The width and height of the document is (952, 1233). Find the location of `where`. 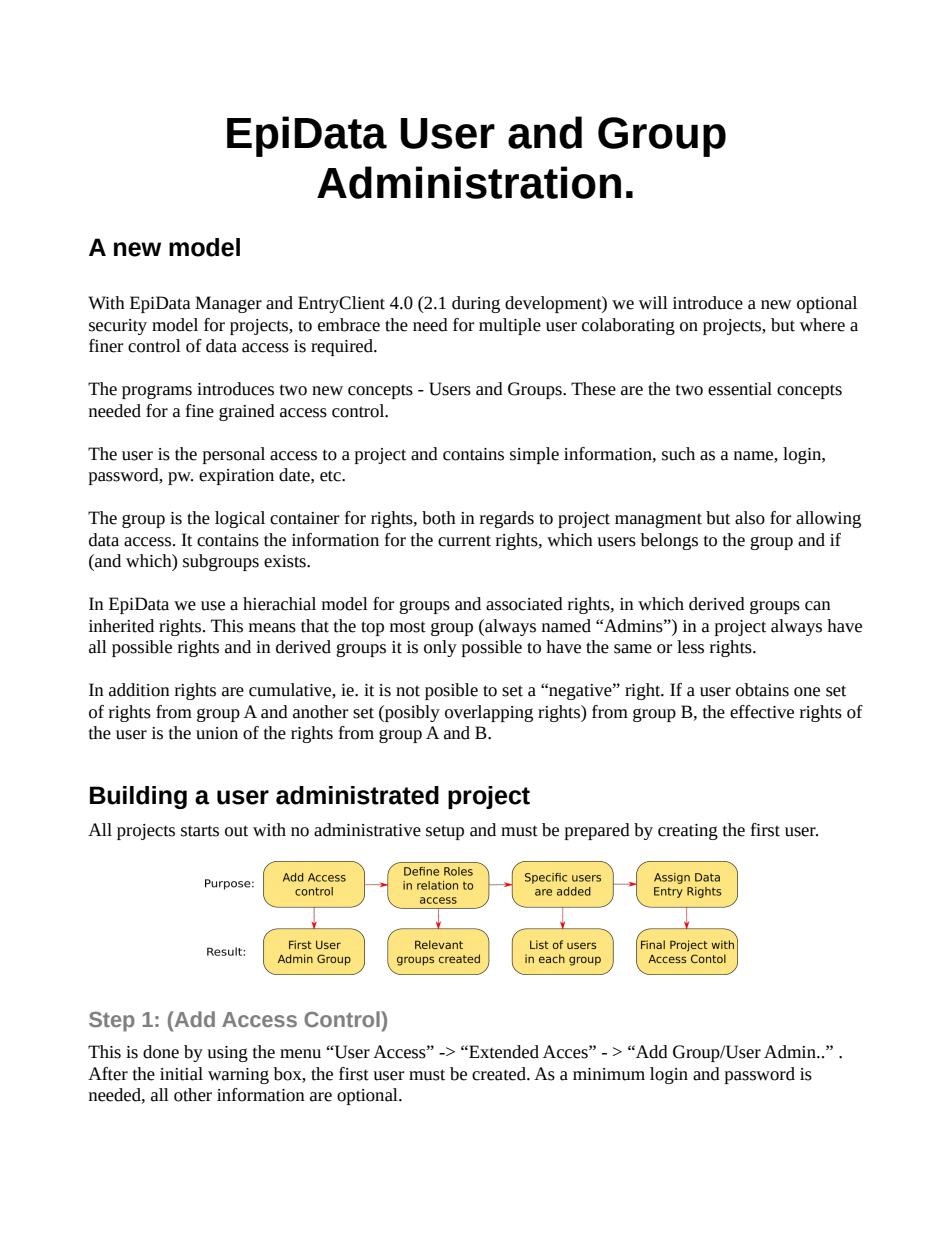

where is located at coordinates (822, 325).
